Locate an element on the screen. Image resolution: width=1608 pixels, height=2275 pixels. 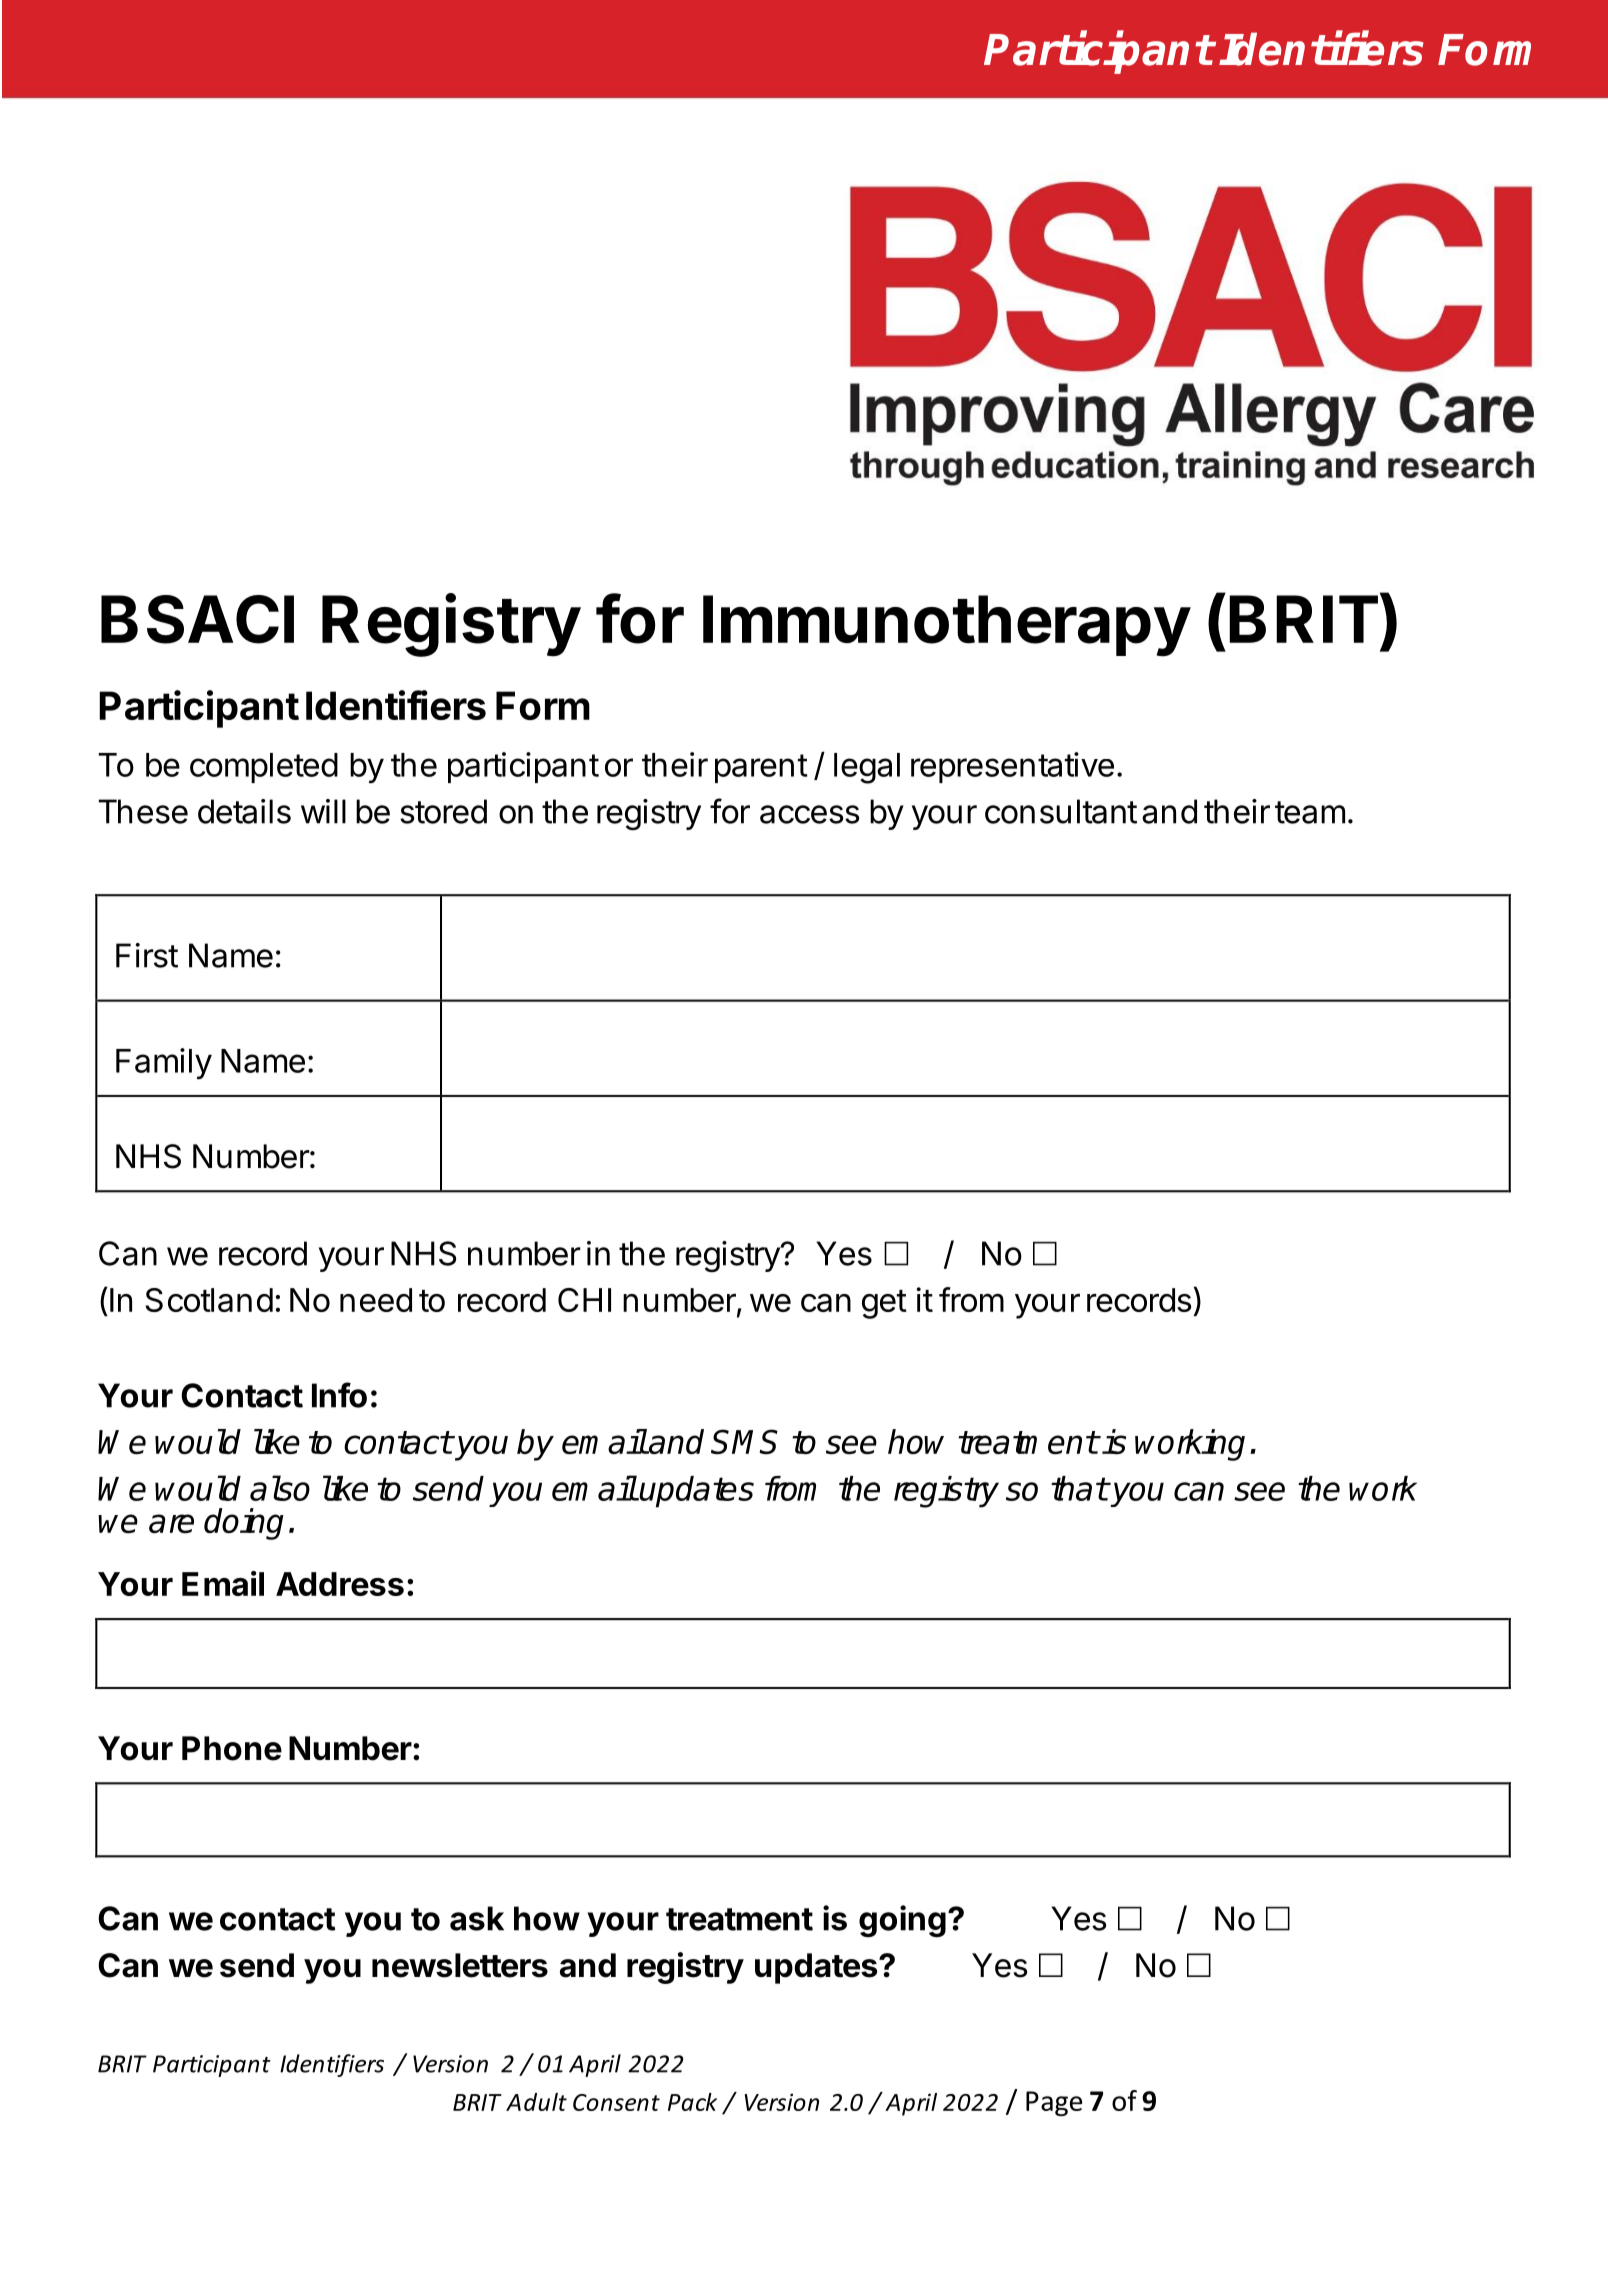
going is located at coordinates (902, 1921).
